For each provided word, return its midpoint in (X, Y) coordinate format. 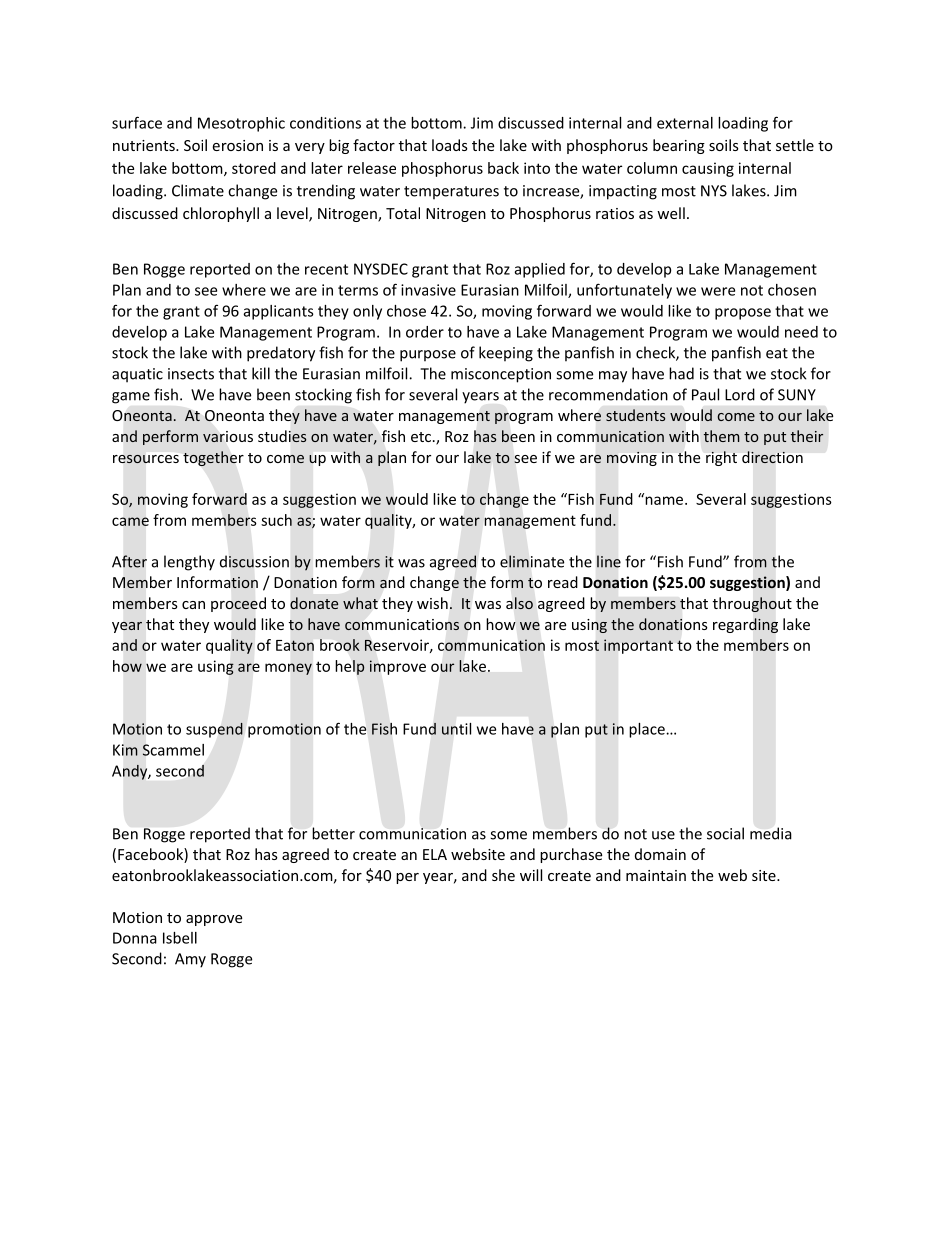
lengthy (189, 563)
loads (450, 145)
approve (214, 920)
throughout (752, 604)
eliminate (532, 561)
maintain (656, 875)
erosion (237, 145)
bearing (679, 146)
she (503, 875)
